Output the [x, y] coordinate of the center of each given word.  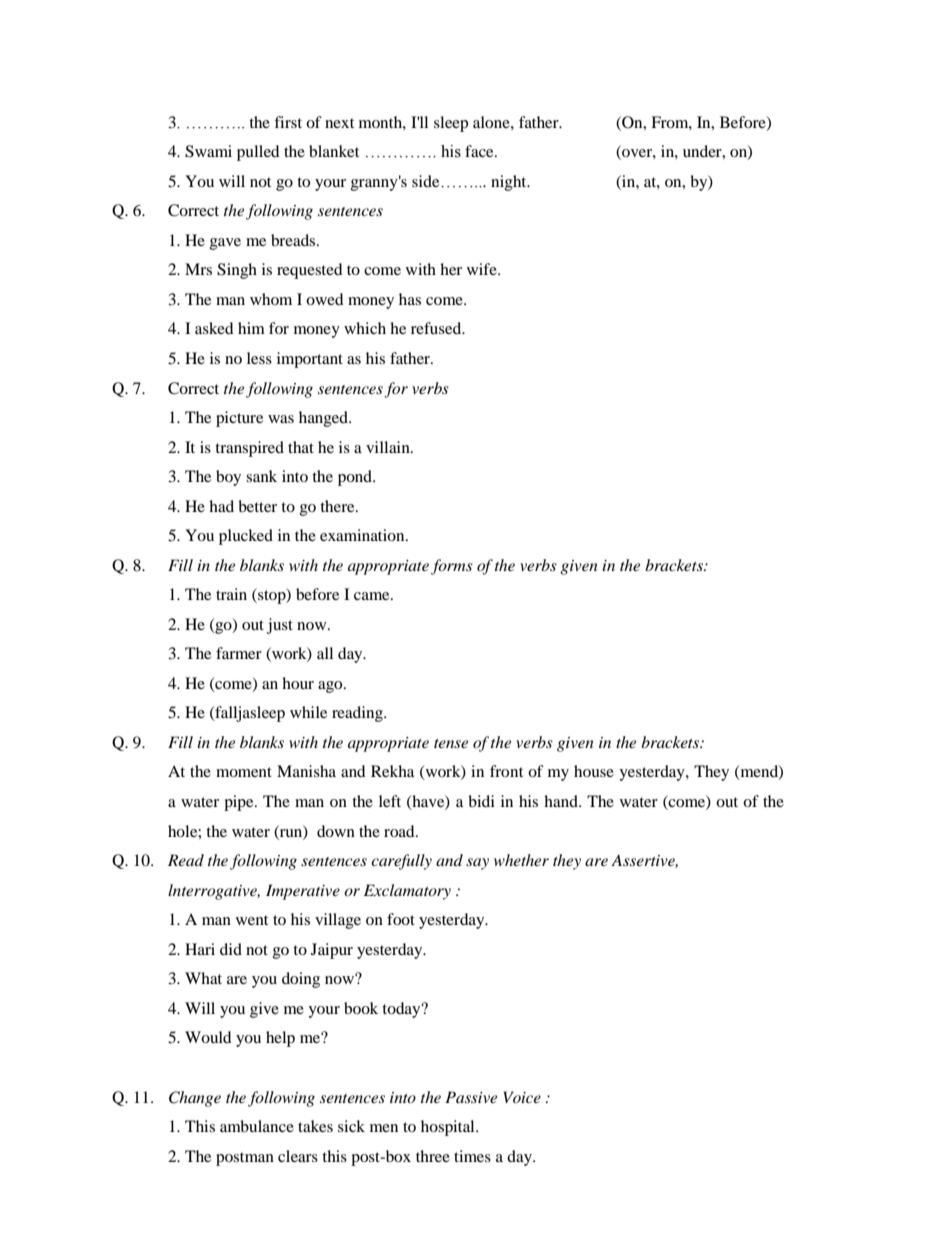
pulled [258, 153]
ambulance [257, 1126]
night [510, 183]
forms [452, 567]
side [427, 181]
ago [331, 687]
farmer [239, 653]
